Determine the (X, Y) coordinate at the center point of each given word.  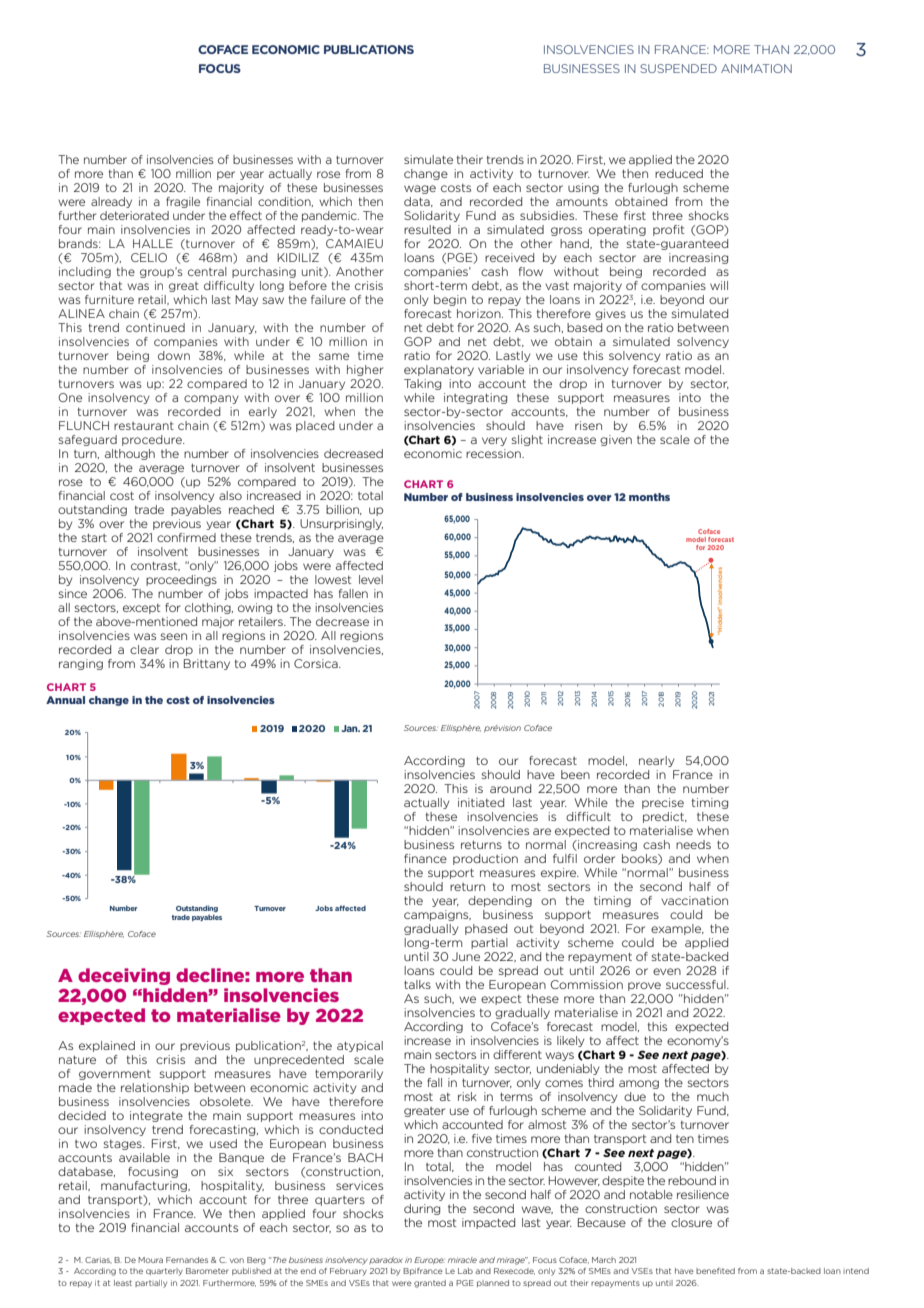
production (485, 859)
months (649, 497)
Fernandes (187, 1260)
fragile (183, 202)
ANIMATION (756, 68)
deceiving (124, 976)
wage (420, 189)
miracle (462, 1260)
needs (693, 844)
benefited (715, 1271)
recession (494, 453)
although (130, 454)
